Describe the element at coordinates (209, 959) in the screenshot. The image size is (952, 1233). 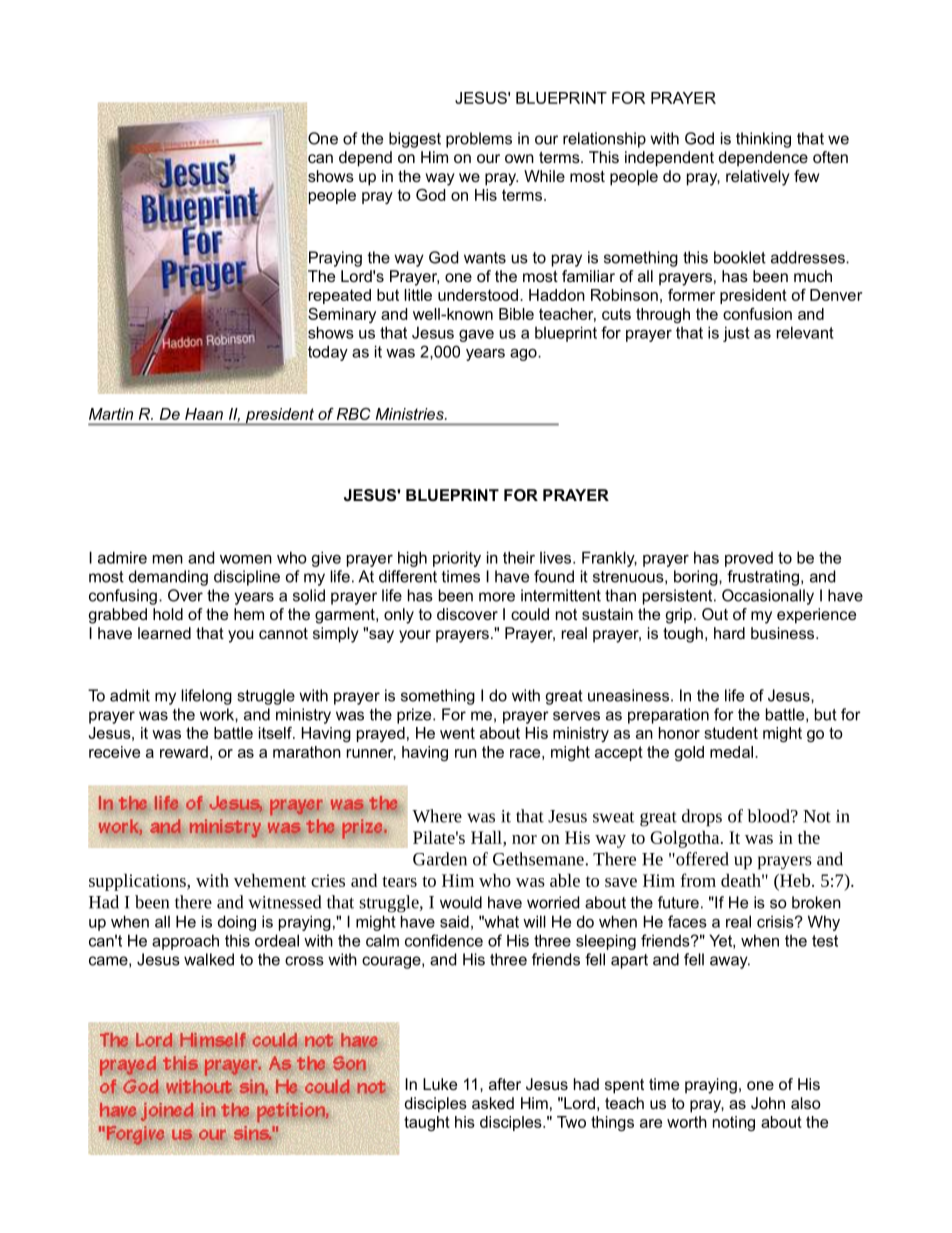
I see `walked` at that location.
